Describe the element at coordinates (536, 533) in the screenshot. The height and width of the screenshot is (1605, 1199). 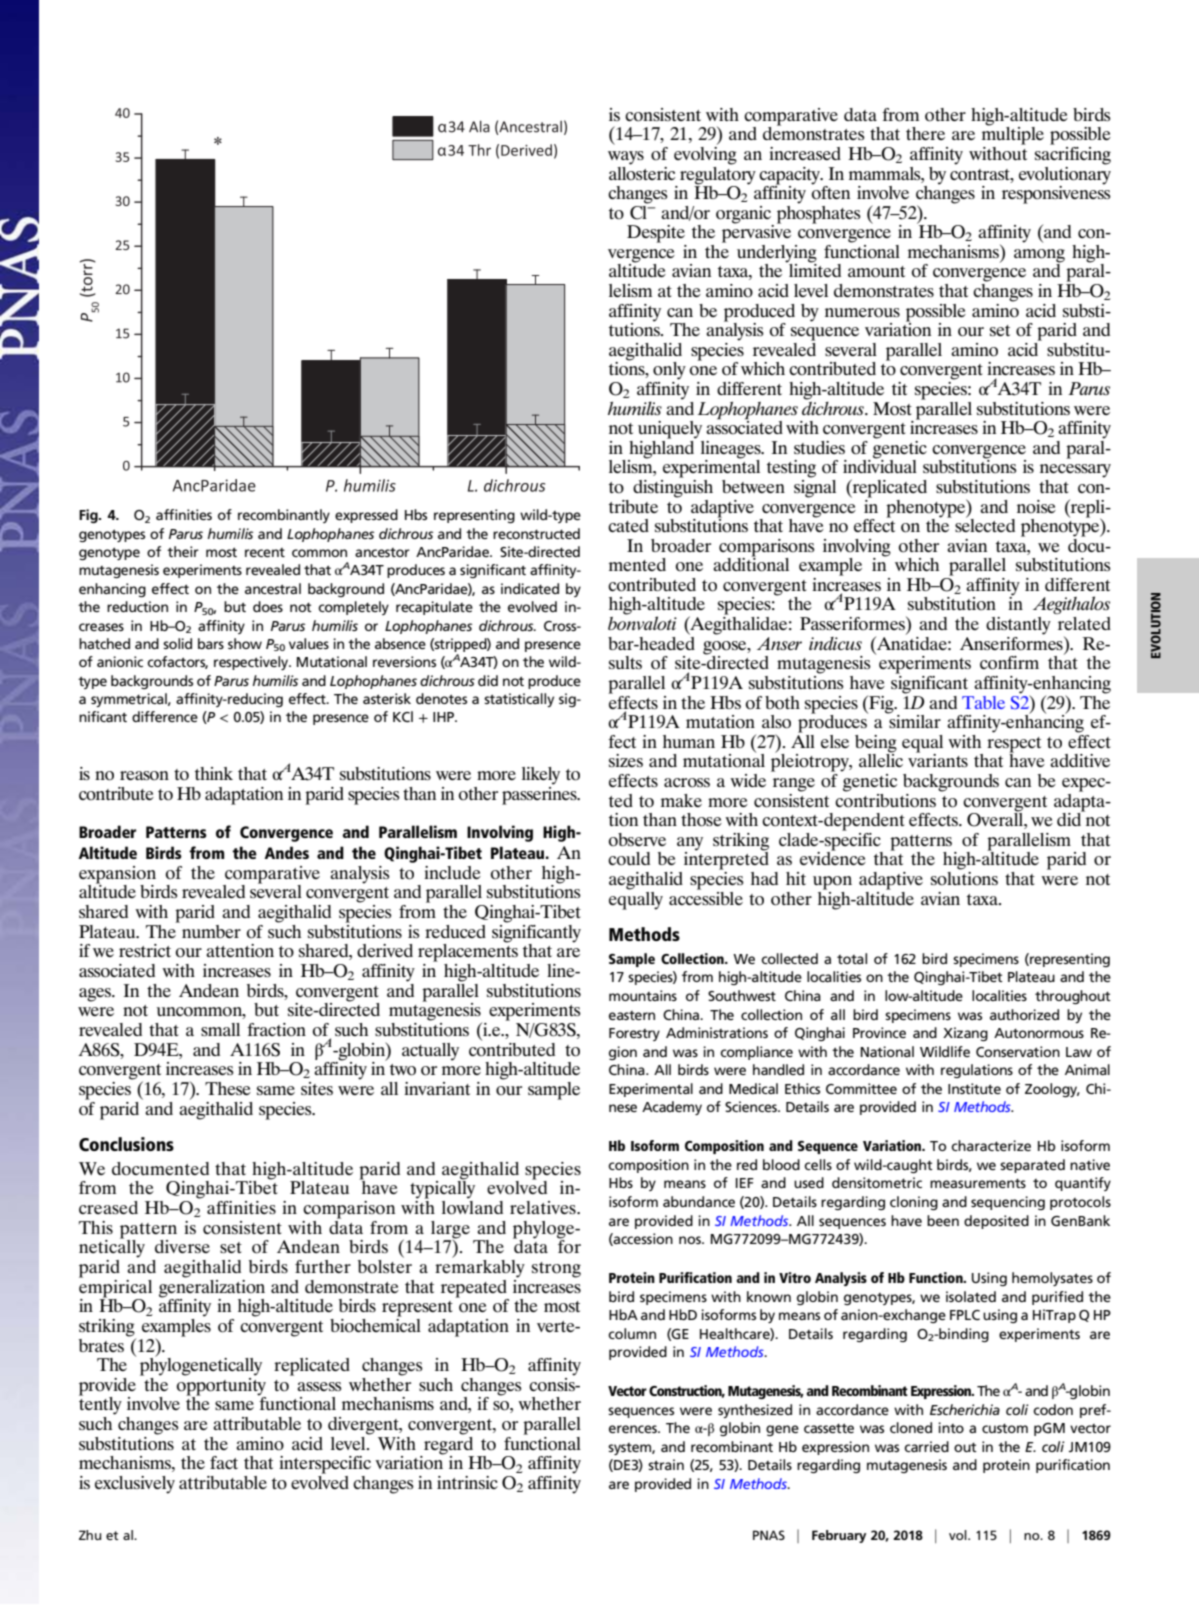
I see `reconstructed` at that location.
